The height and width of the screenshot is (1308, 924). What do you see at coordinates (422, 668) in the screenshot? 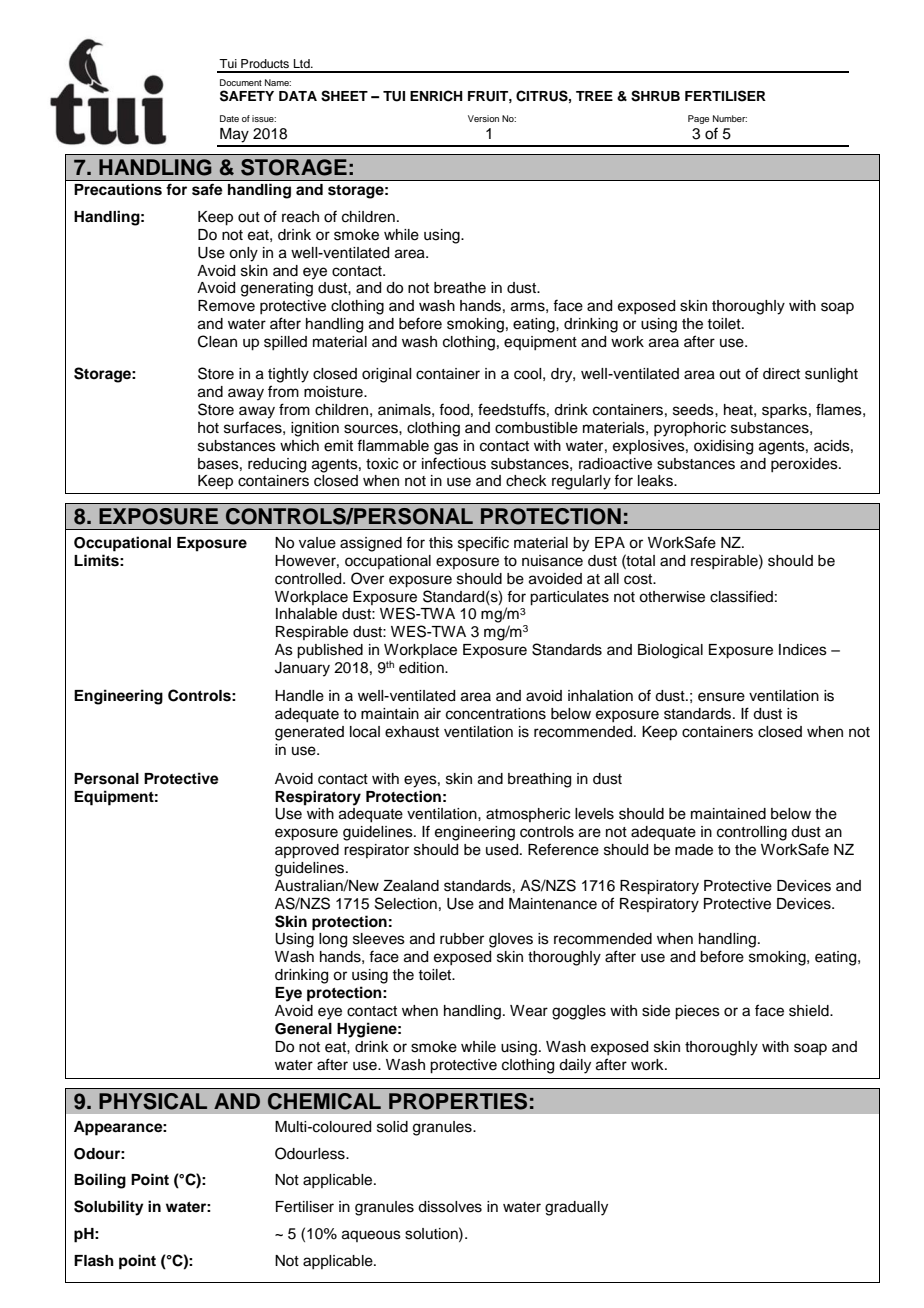
I see `edition` at bounding box center [422, 668].
